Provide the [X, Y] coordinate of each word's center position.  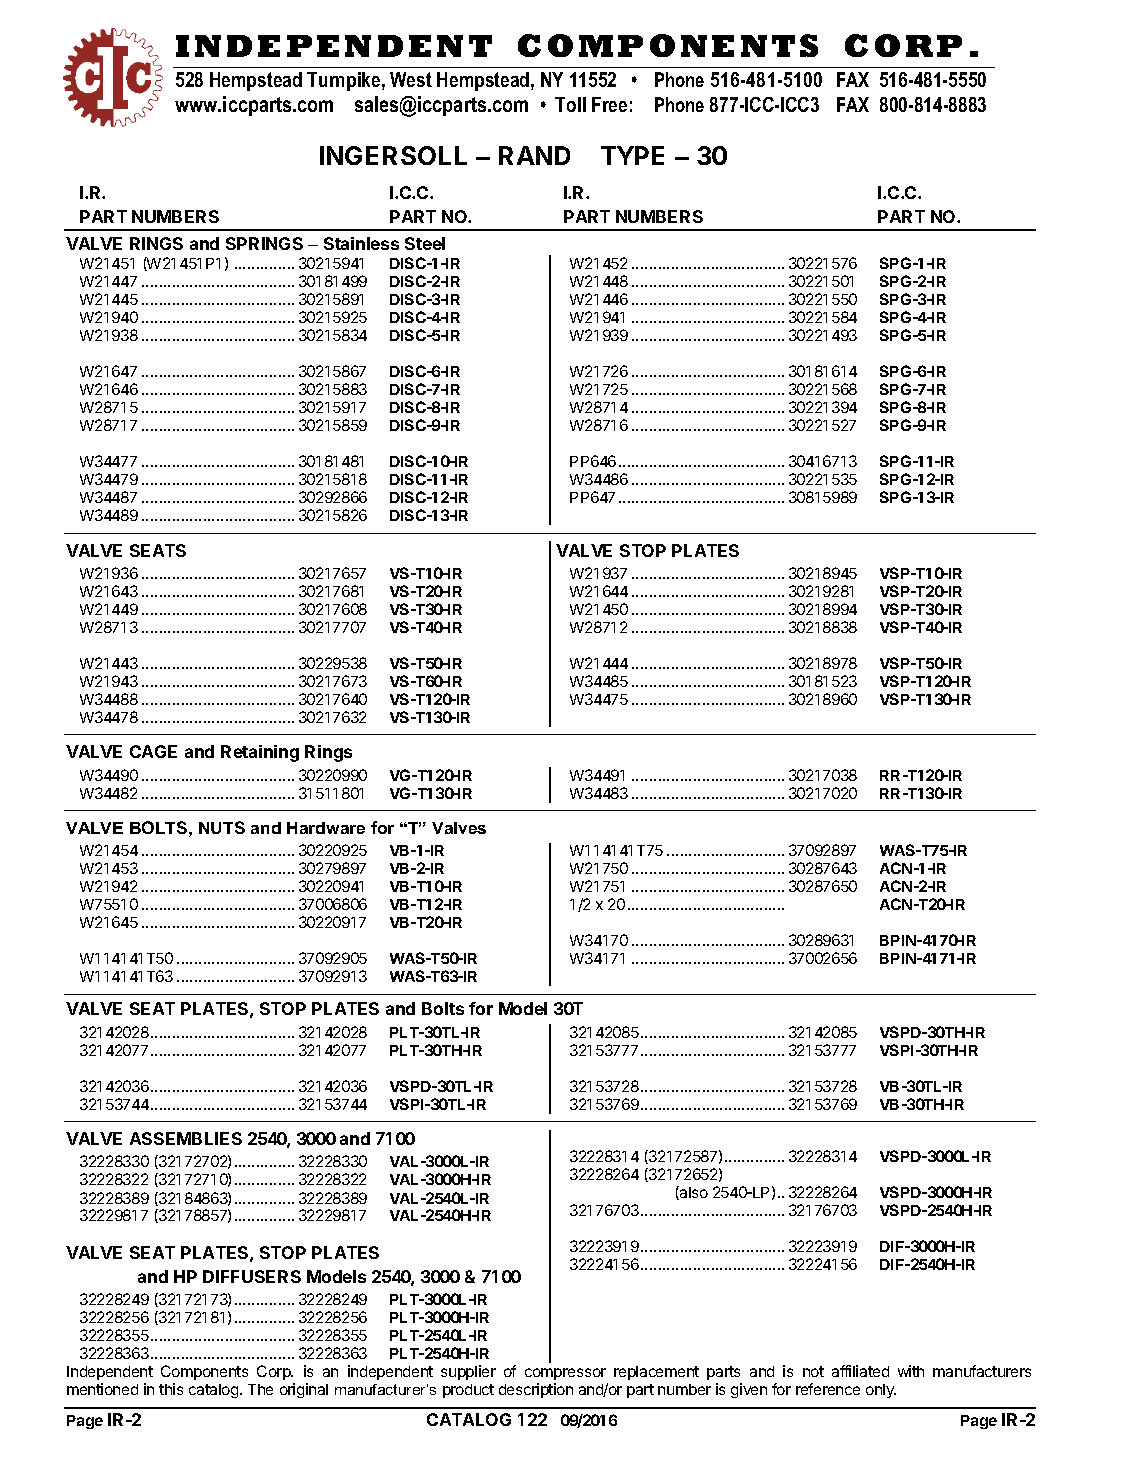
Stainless [361, 243]
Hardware [326, 828]
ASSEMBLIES [186, 1138]
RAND [534, 155]
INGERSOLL [393, 155]
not [813, 1371]
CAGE [153, 751]
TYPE [632, 155]
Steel [425, 243]
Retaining [260, 753]
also [693, 1193]
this [171, 1389]
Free [609, 104]
